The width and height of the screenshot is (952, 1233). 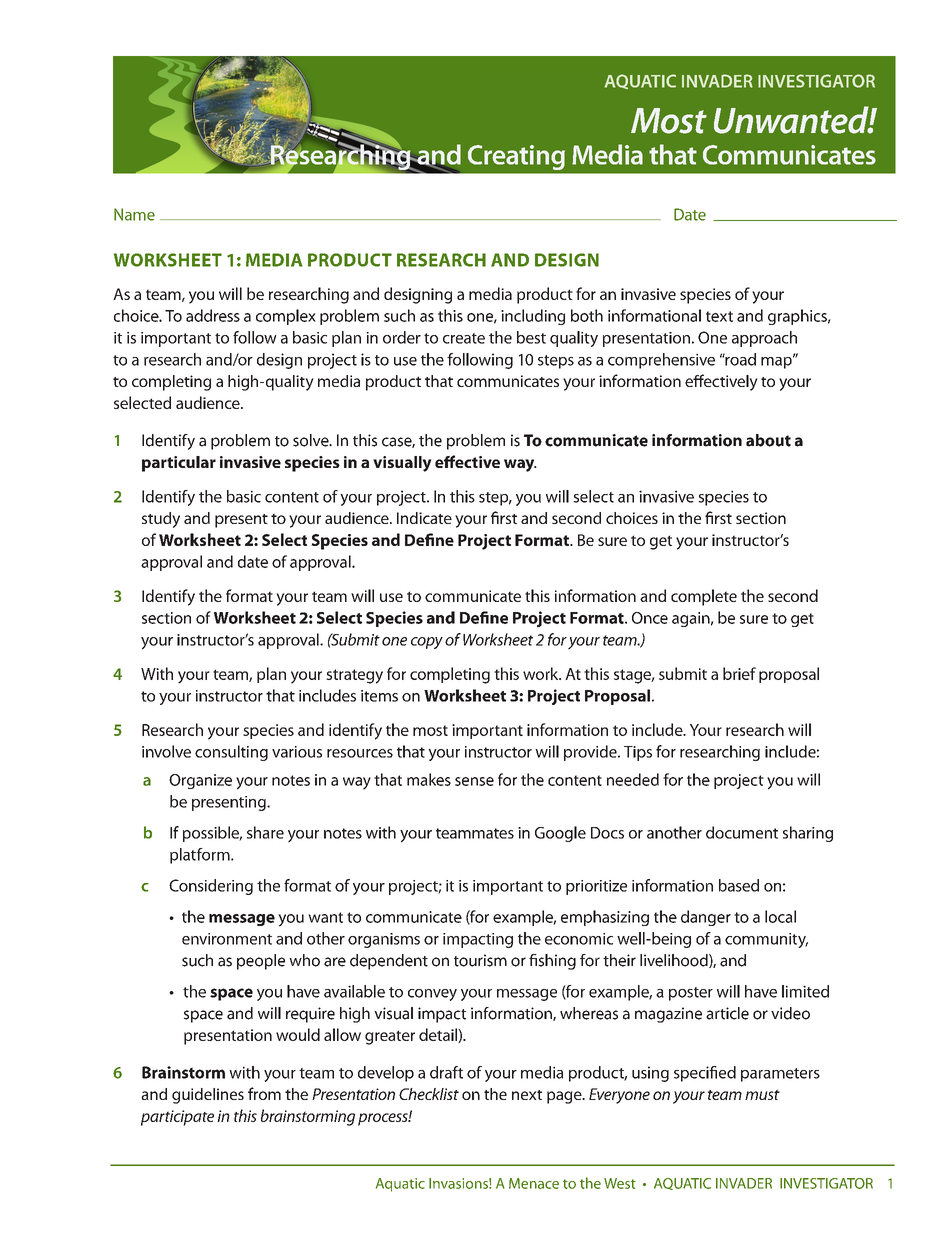 I want to click on share, so click(x=265, y=832).
